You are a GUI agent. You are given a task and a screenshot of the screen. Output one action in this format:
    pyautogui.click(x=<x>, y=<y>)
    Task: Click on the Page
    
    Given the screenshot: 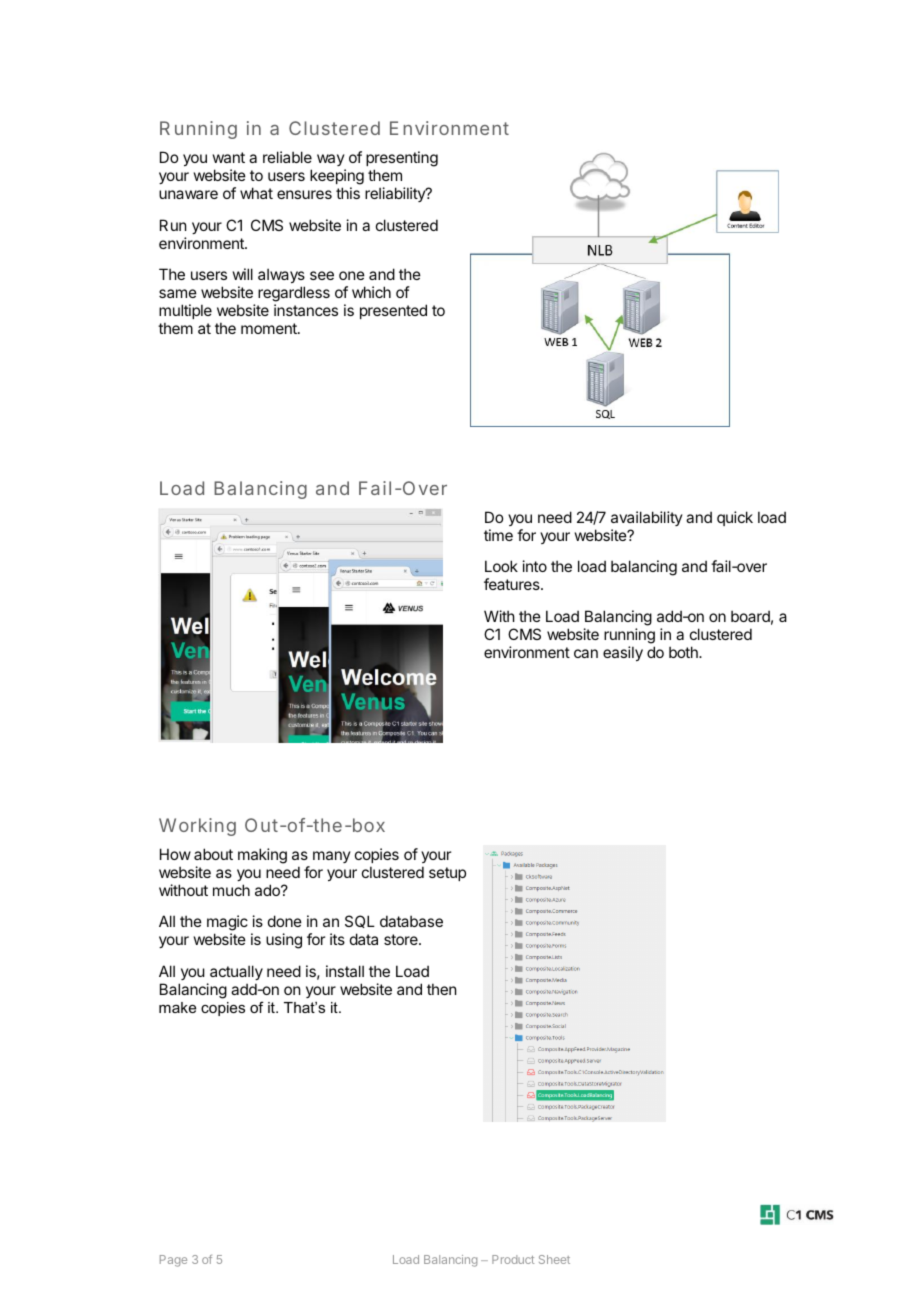 What is the action you would take?
    pyautogui.click(x=173, y=1261)
